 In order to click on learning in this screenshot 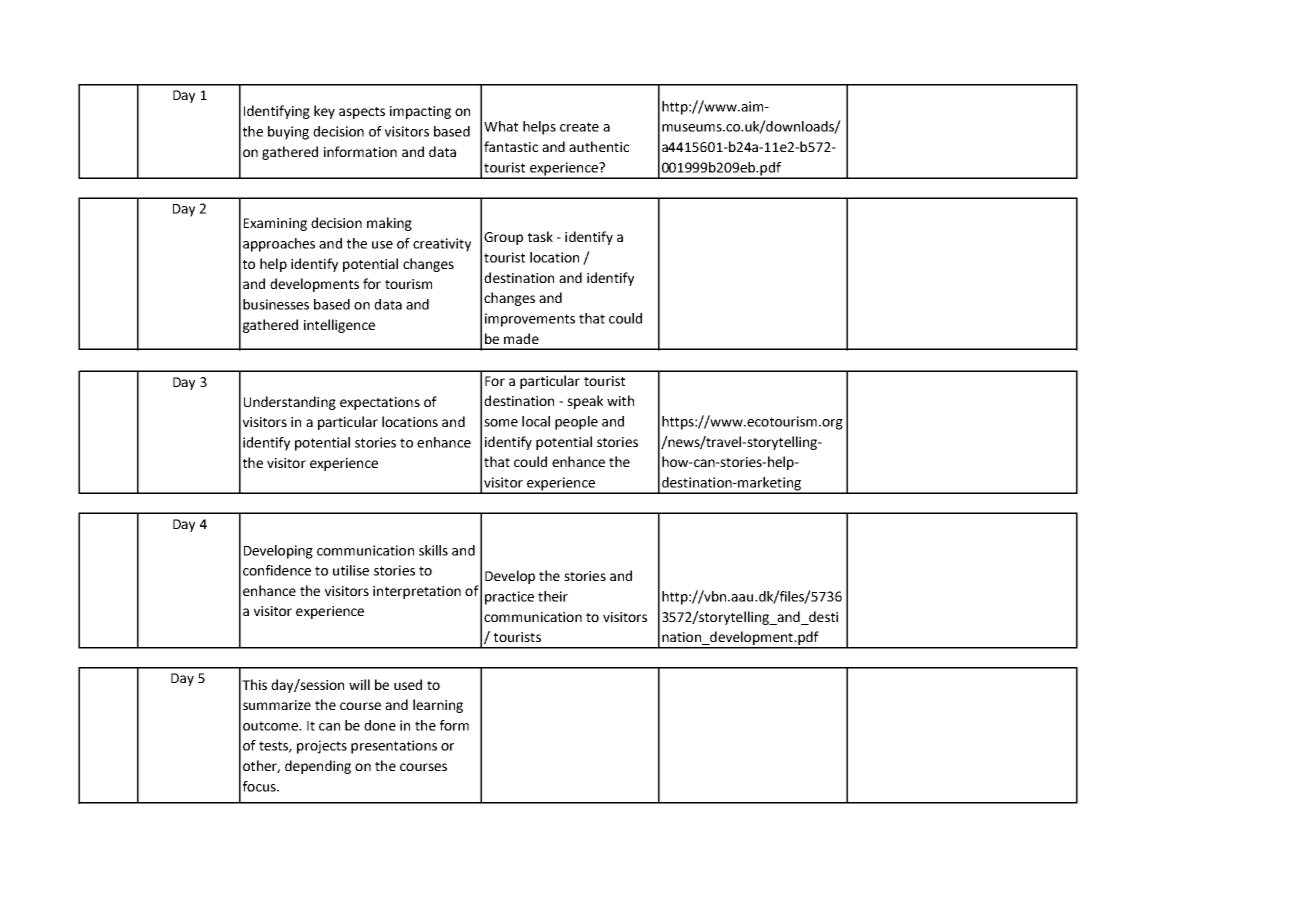, I will do `click(438, 706)`.
